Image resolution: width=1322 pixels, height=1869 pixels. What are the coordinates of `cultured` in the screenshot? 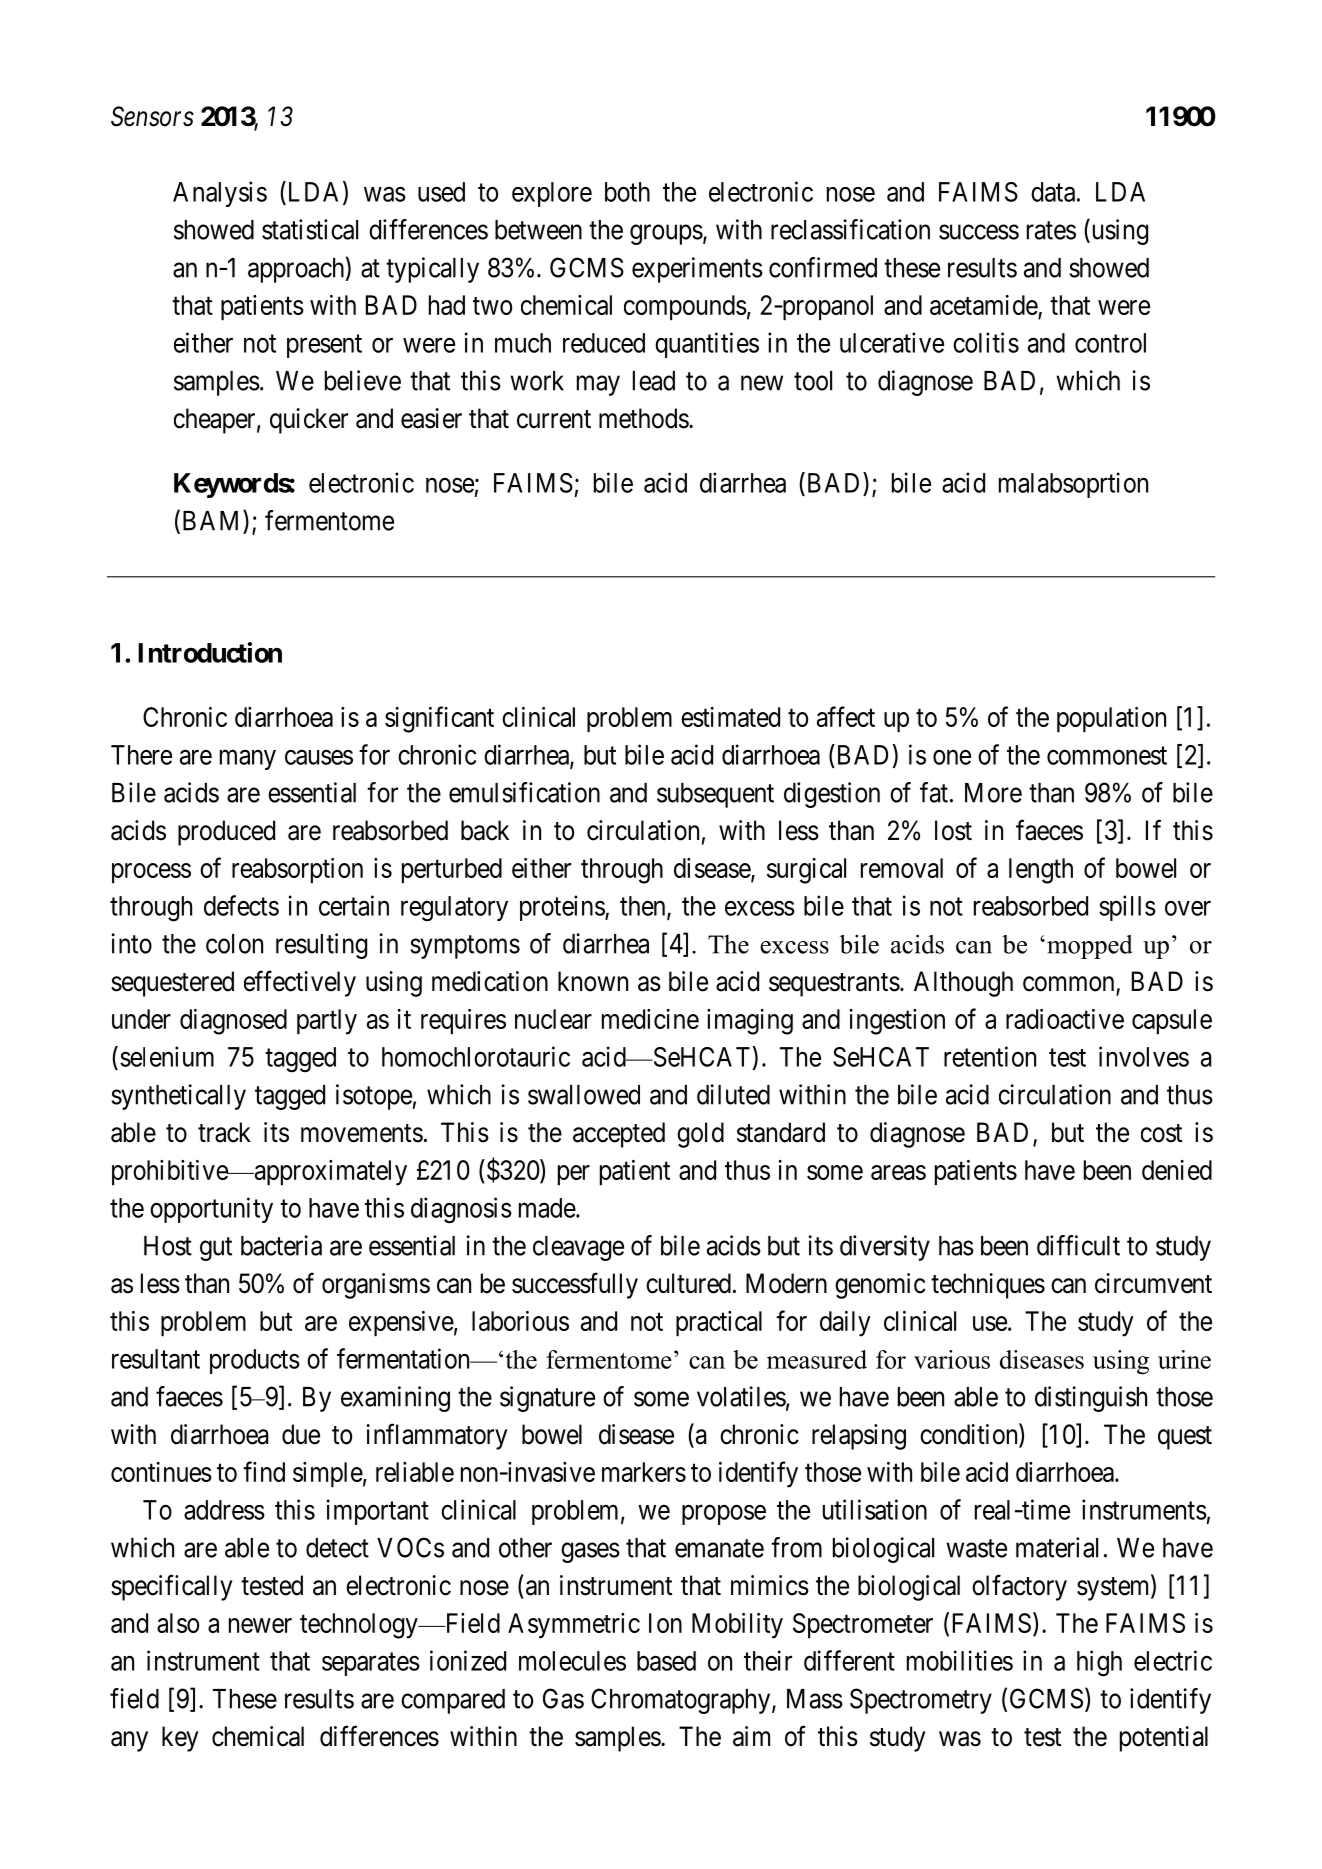 It's located at (688, 1283).
